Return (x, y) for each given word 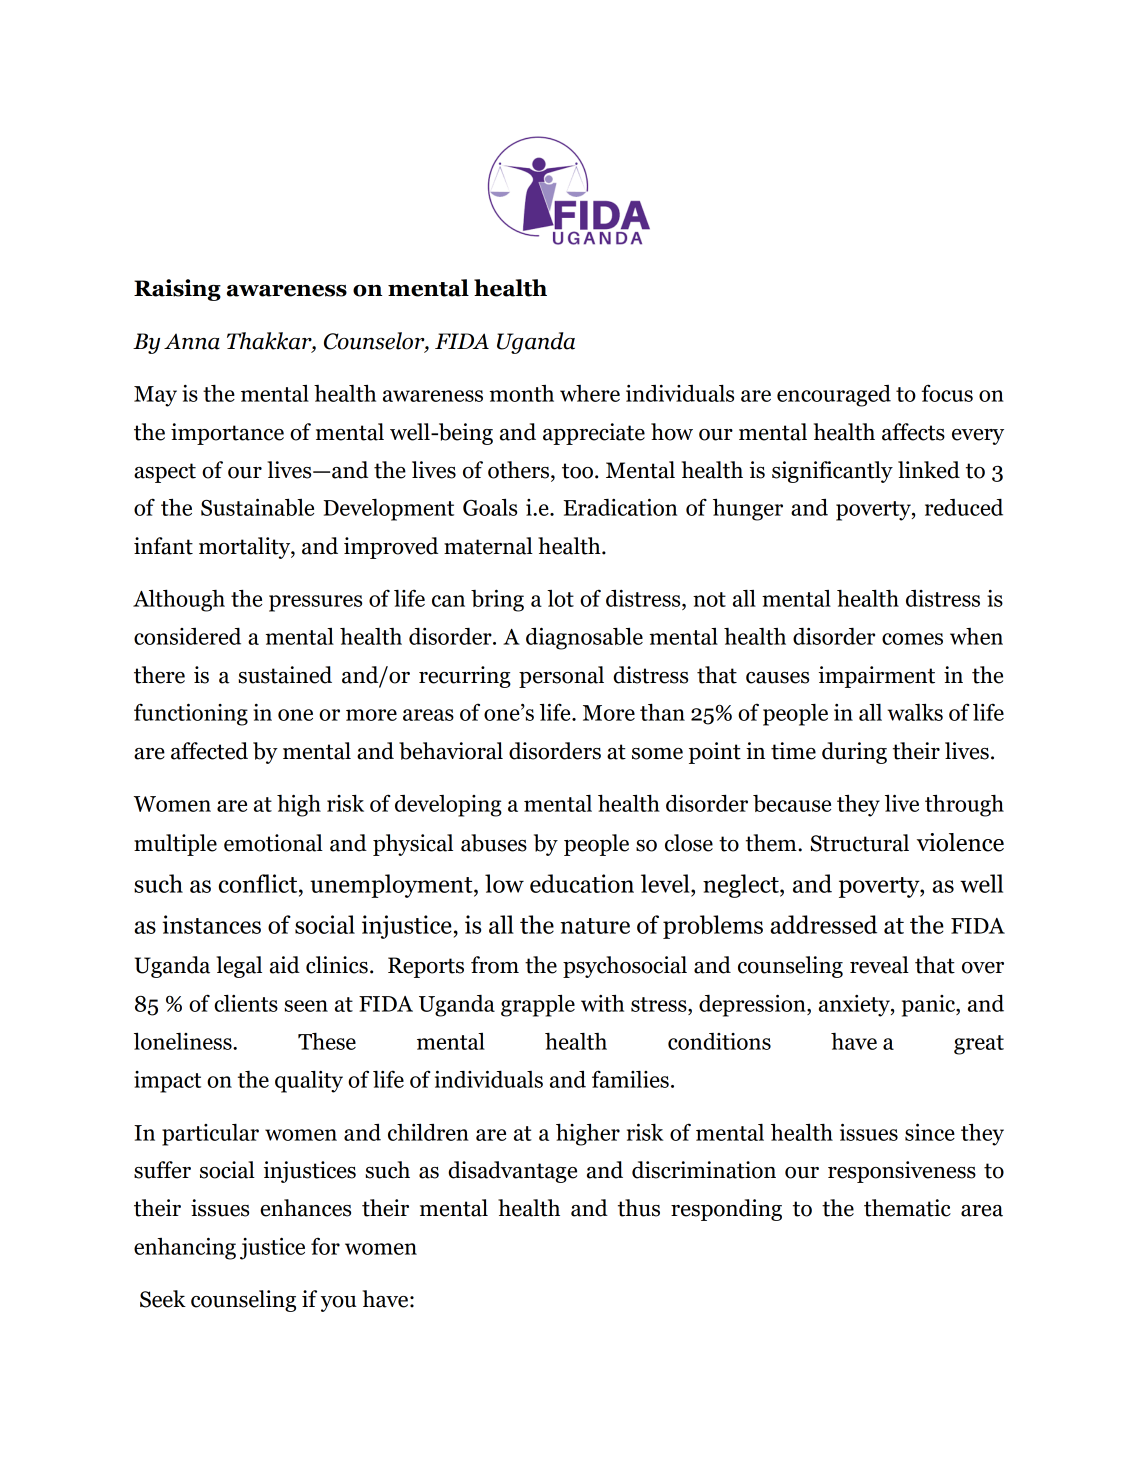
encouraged (834, 396)
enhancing (185, 1248)
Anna (192, 341)
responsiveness (902, 1172)
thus (639, 1208)
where (590, 393)
